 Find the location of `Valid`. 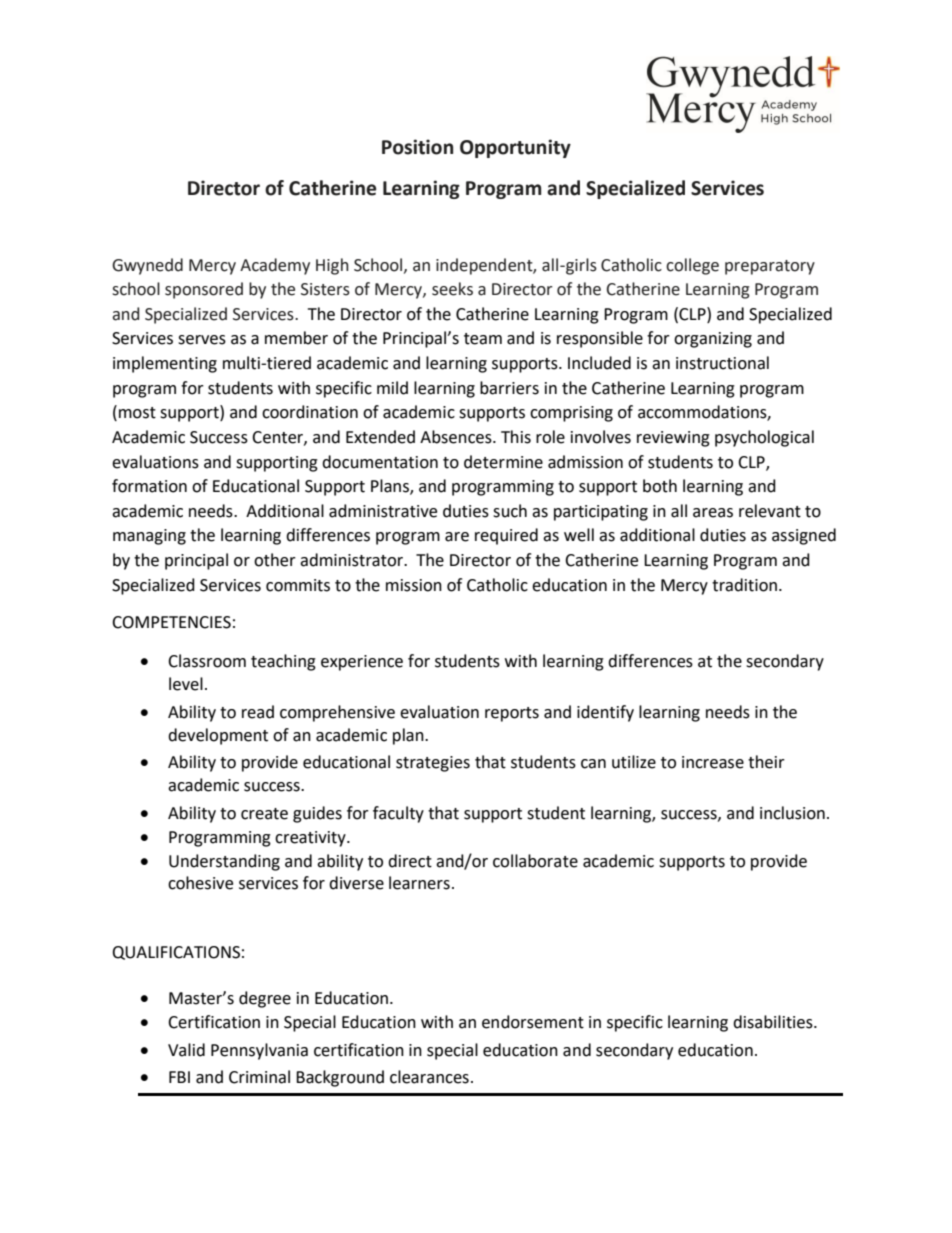

Valid is located at coordinates (186, 1050).
